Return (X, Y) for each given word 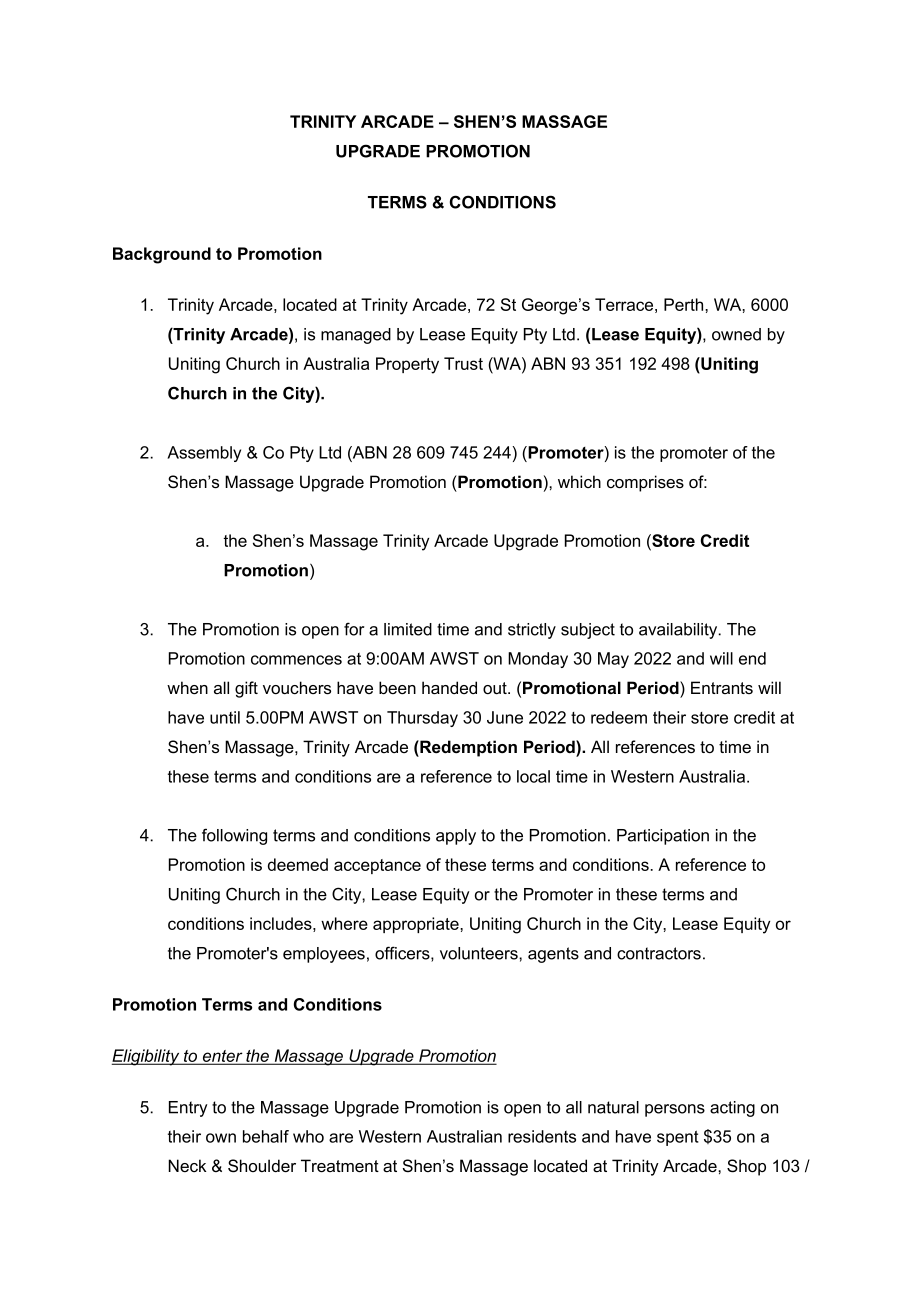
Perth (685, 304)
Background (162, 255)
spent (678, 1138)
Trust (463, 363)
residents (542, 1136)
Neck (187, 1165)
